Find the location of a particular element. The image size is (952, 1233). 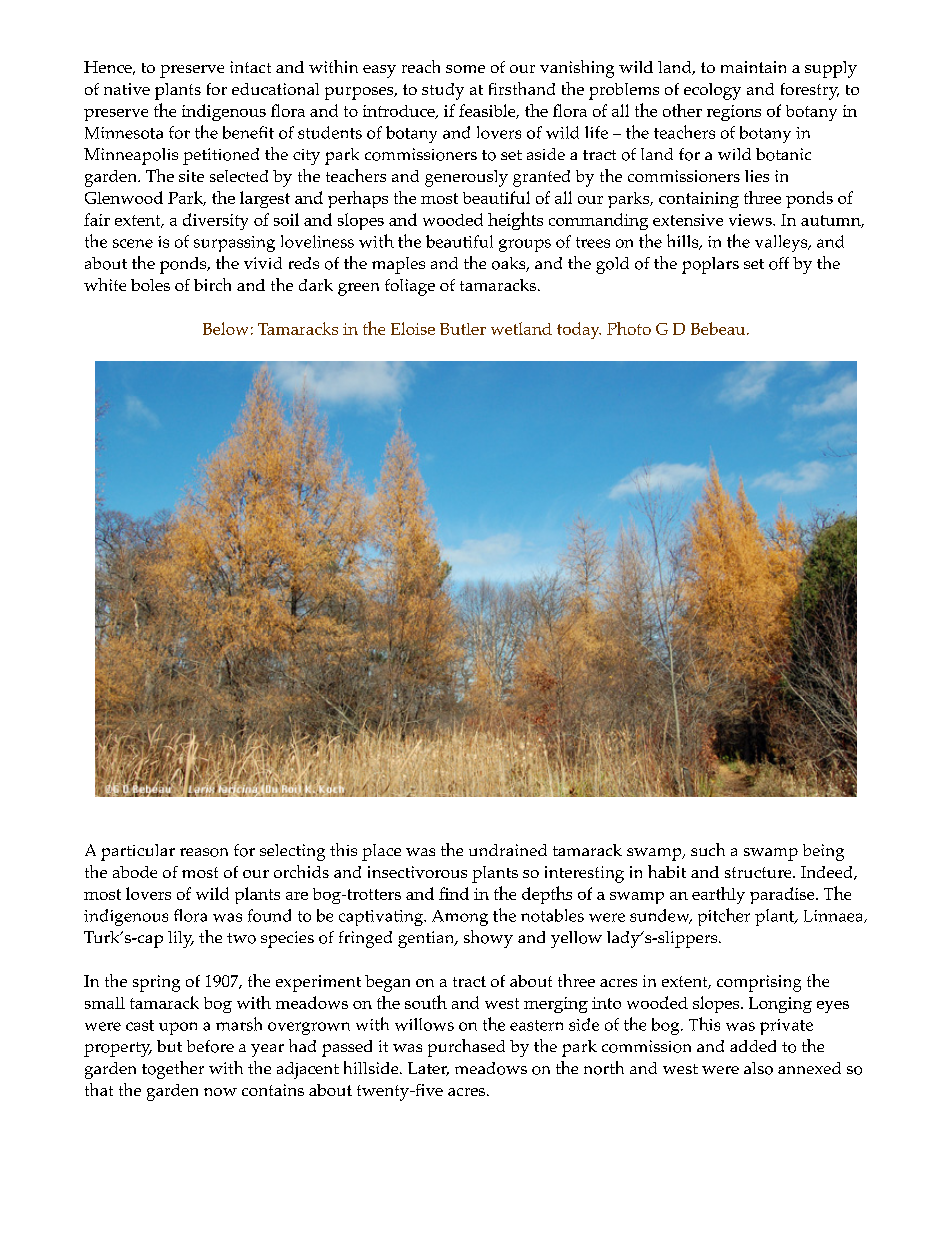

Below is located at coordinates (225, 328).
